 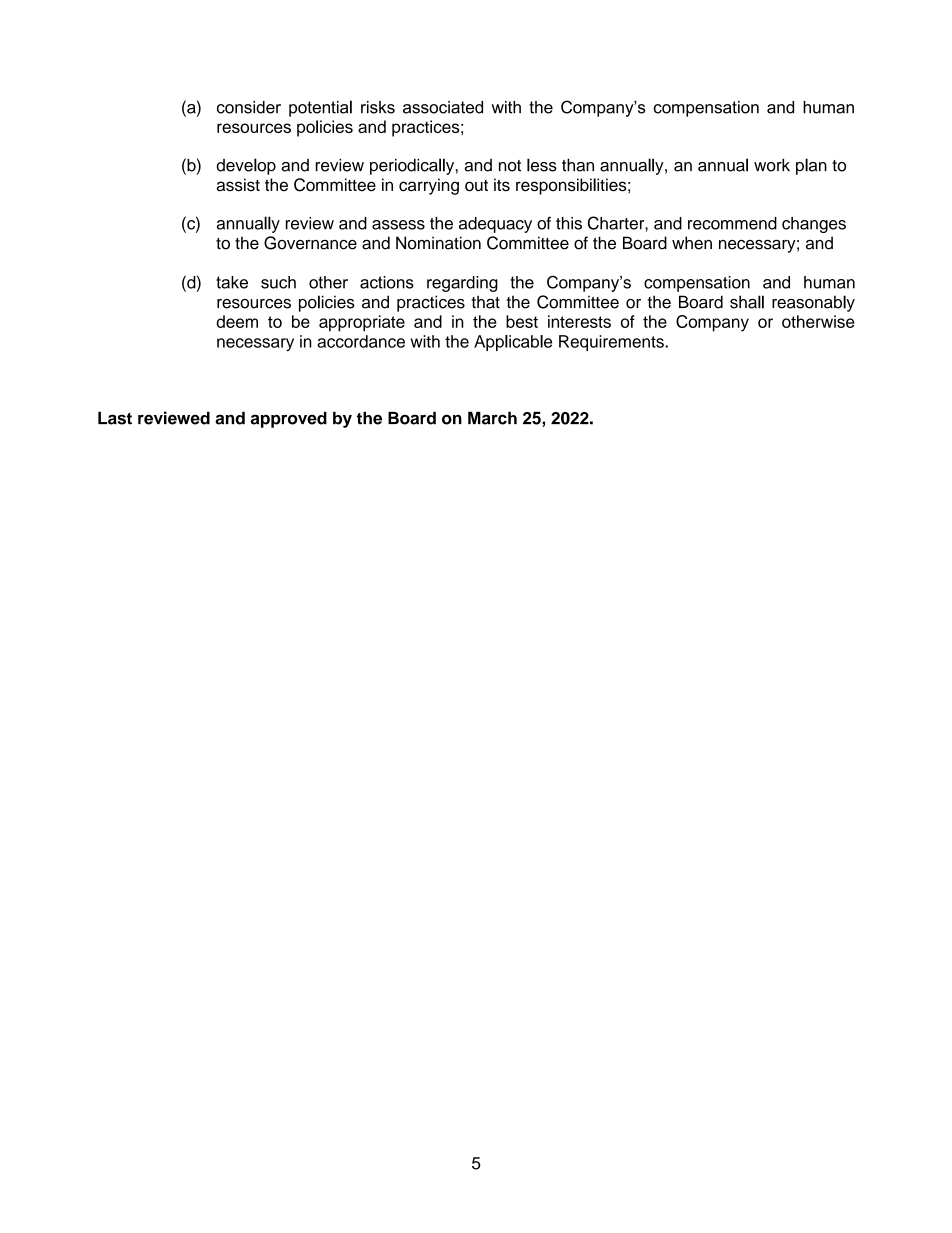 What do you see at coordinates (443, 107) in the screenshot?
I see `associated` at bounding box center [443, 107].
